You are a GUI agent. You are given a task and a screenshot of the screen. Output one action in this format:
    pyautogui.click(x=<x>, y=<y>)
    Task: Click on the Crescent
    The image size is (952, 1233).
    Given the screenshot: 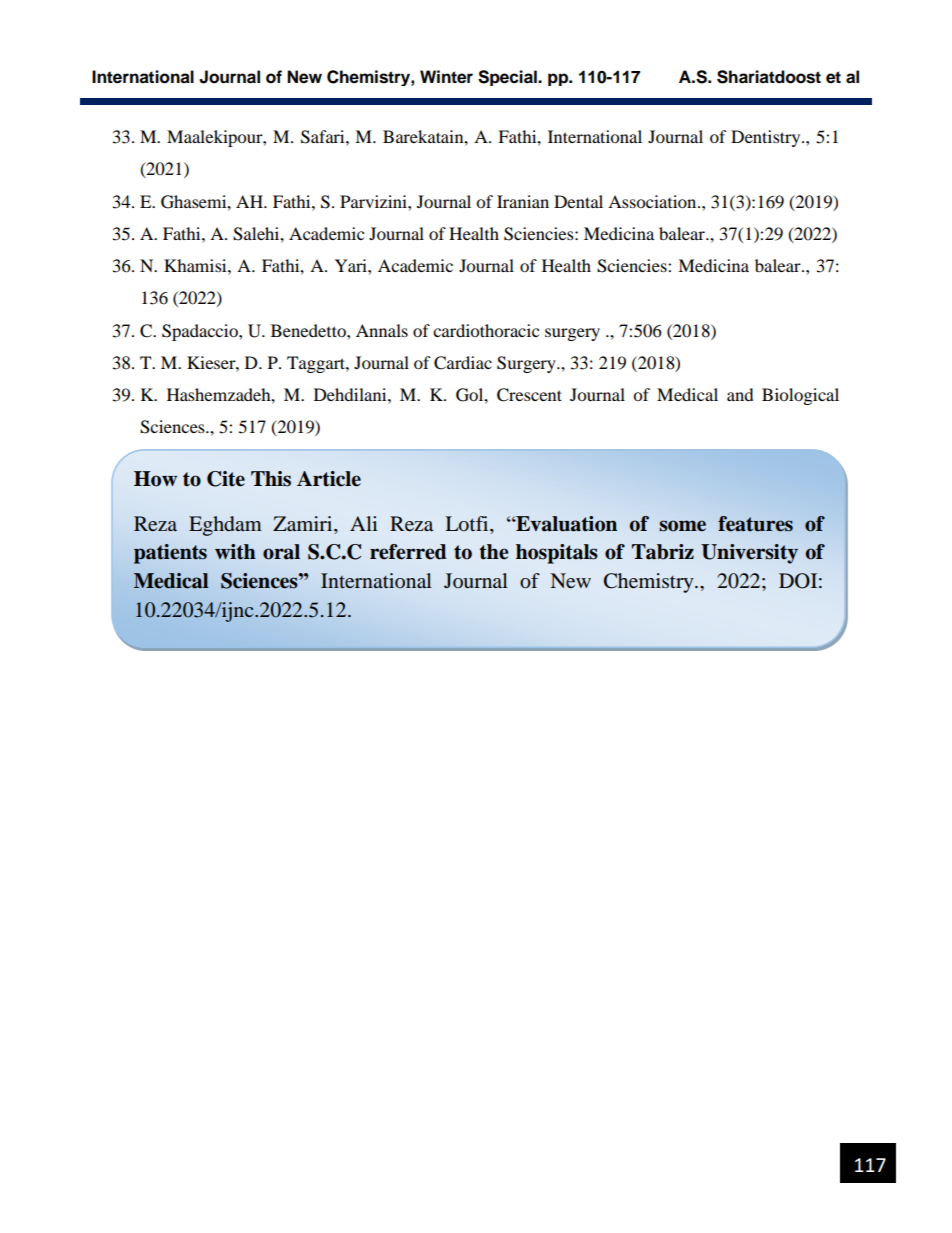 What is the action you would take?
    pyautogui.click(x=529, y=395)
